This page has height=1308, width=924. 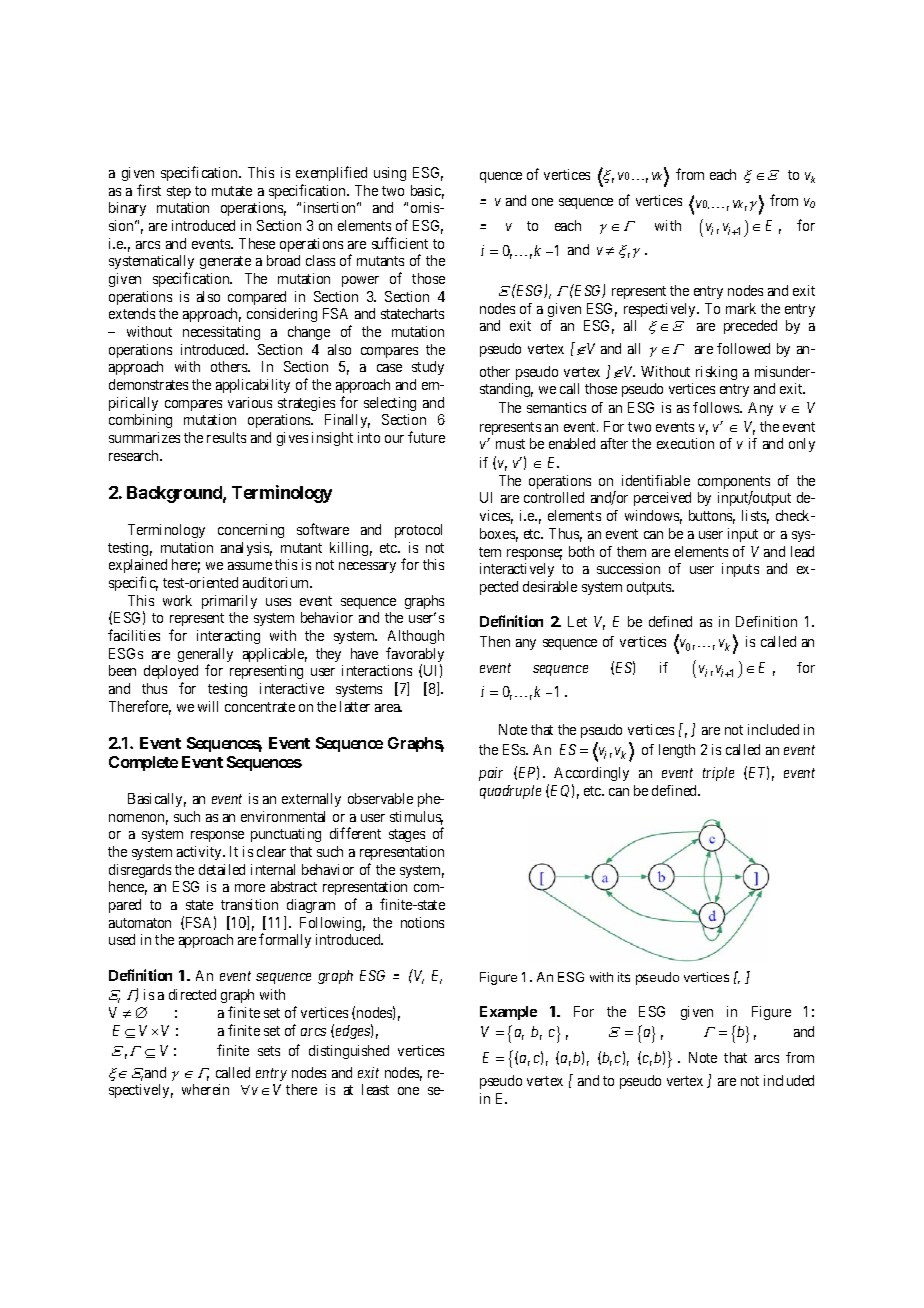 What do you see at coordinates (269, 1051) in the page?
I see `sets` at bounding box center [269, 1051].
